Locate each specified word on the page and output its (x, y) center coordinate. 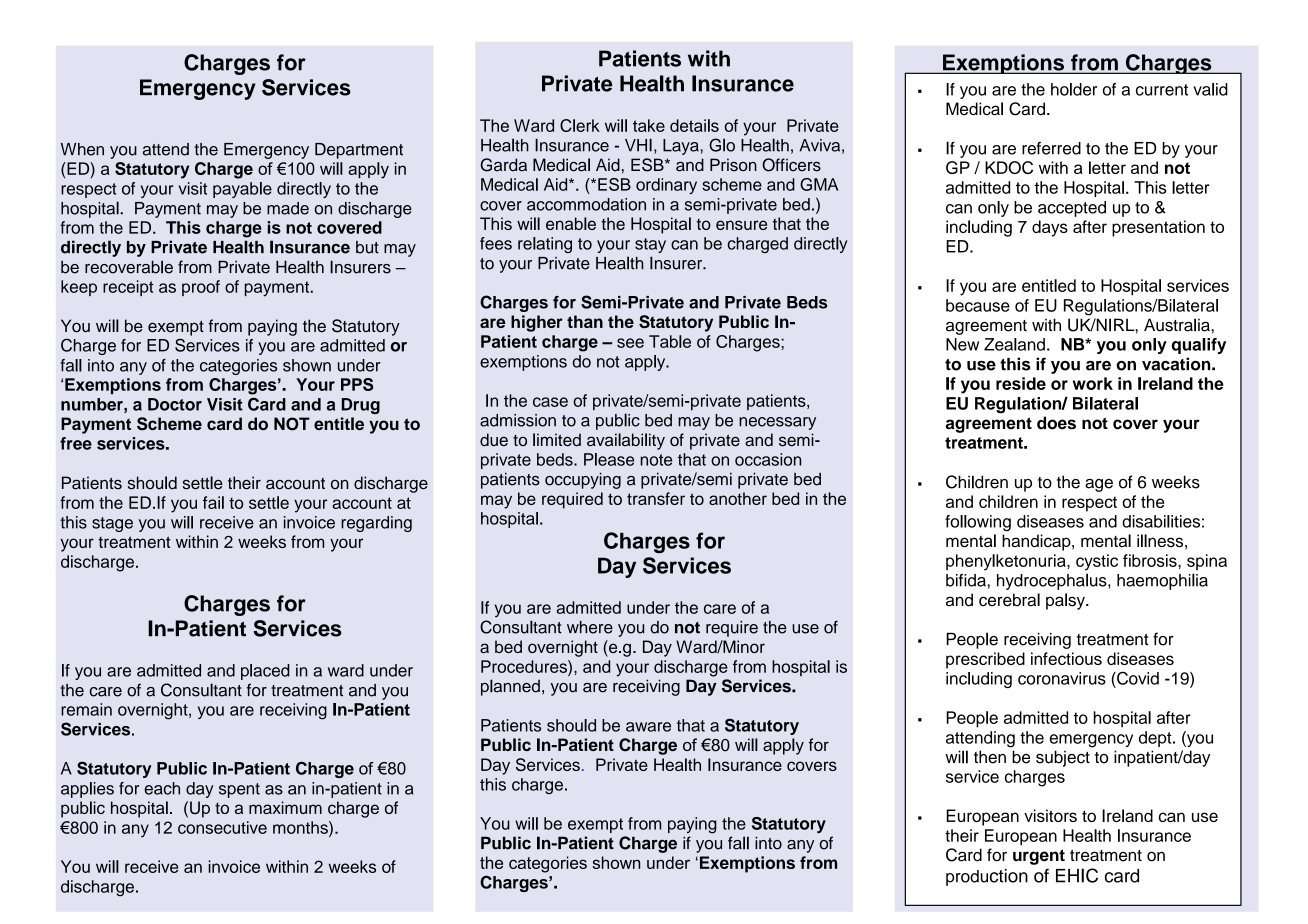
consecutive (222, 827)
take (649, 125)
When (82, 149)
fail (213, 502)
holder (1074, 89)
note (656, 460)
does (1056, 423)
